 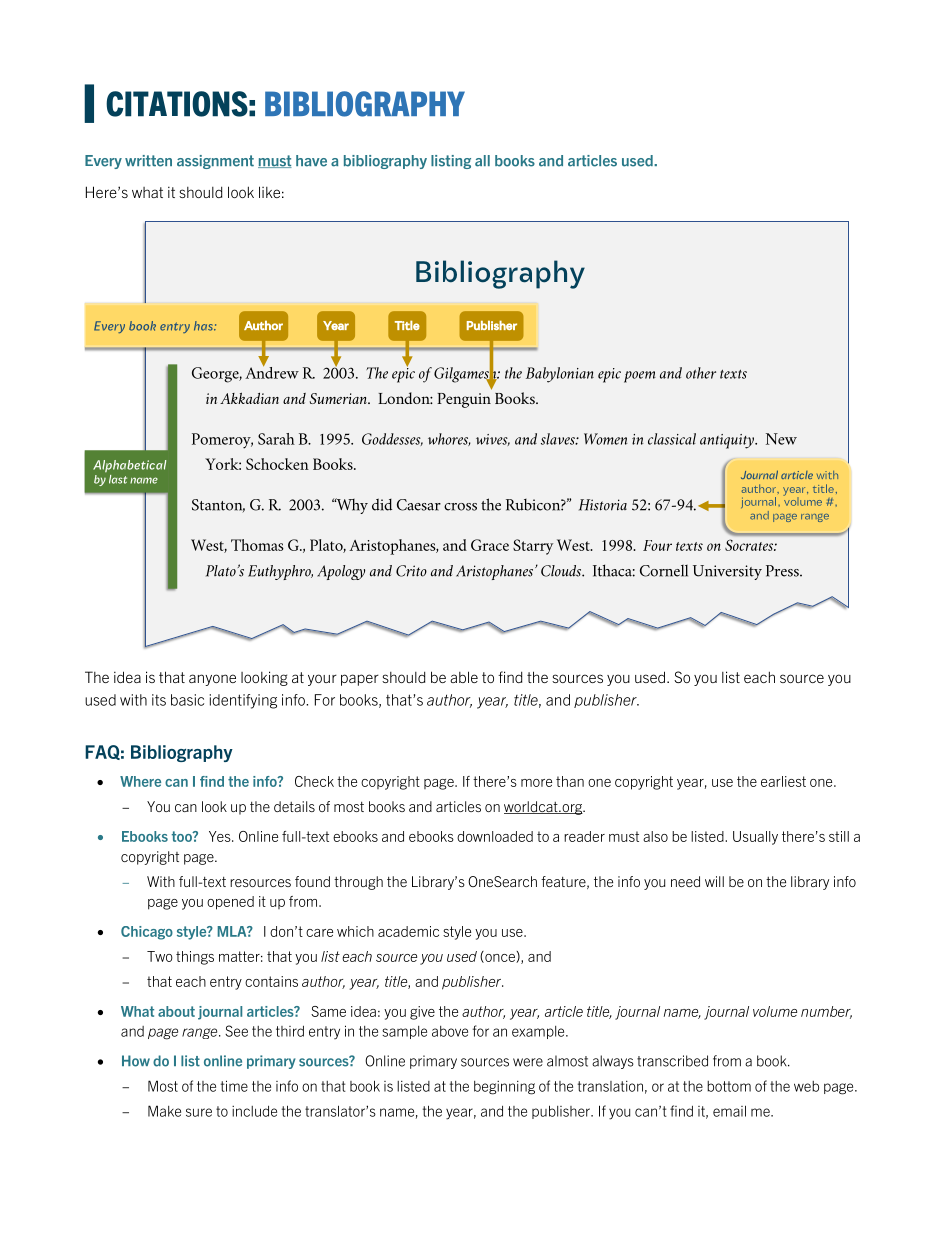 I want to click on Yes, so click(x=221, y=836).
